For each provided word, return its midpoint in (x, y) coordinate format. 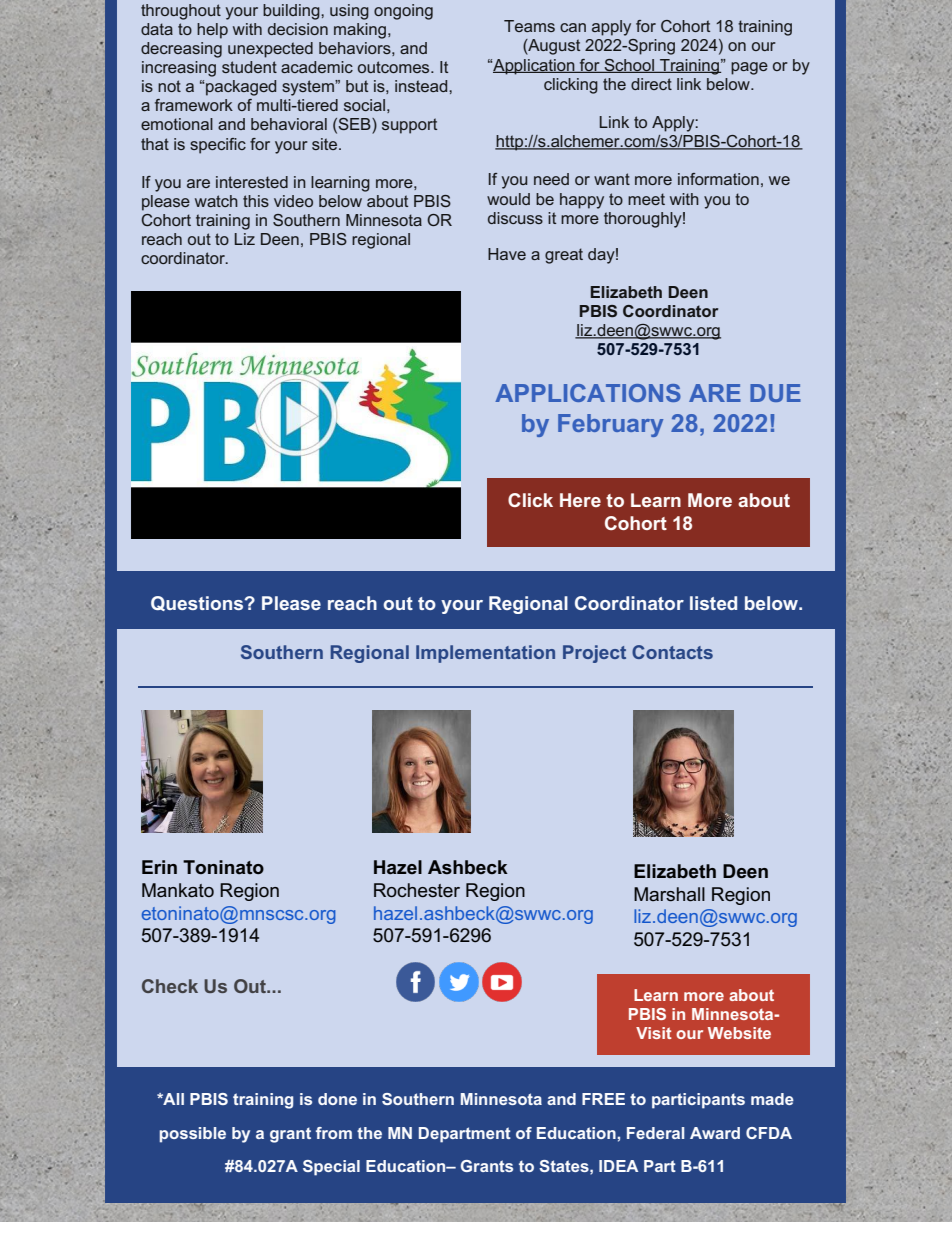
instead (422, 86)
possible (192, 1135)
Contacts (672, 652)
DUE (775, 393)
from (334, 1133)
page (749, 68)
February (610, 425)
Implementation (485, 654)
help (212, 31)
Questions (198, 603)
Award (715, 1133)
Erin (159, 867)
